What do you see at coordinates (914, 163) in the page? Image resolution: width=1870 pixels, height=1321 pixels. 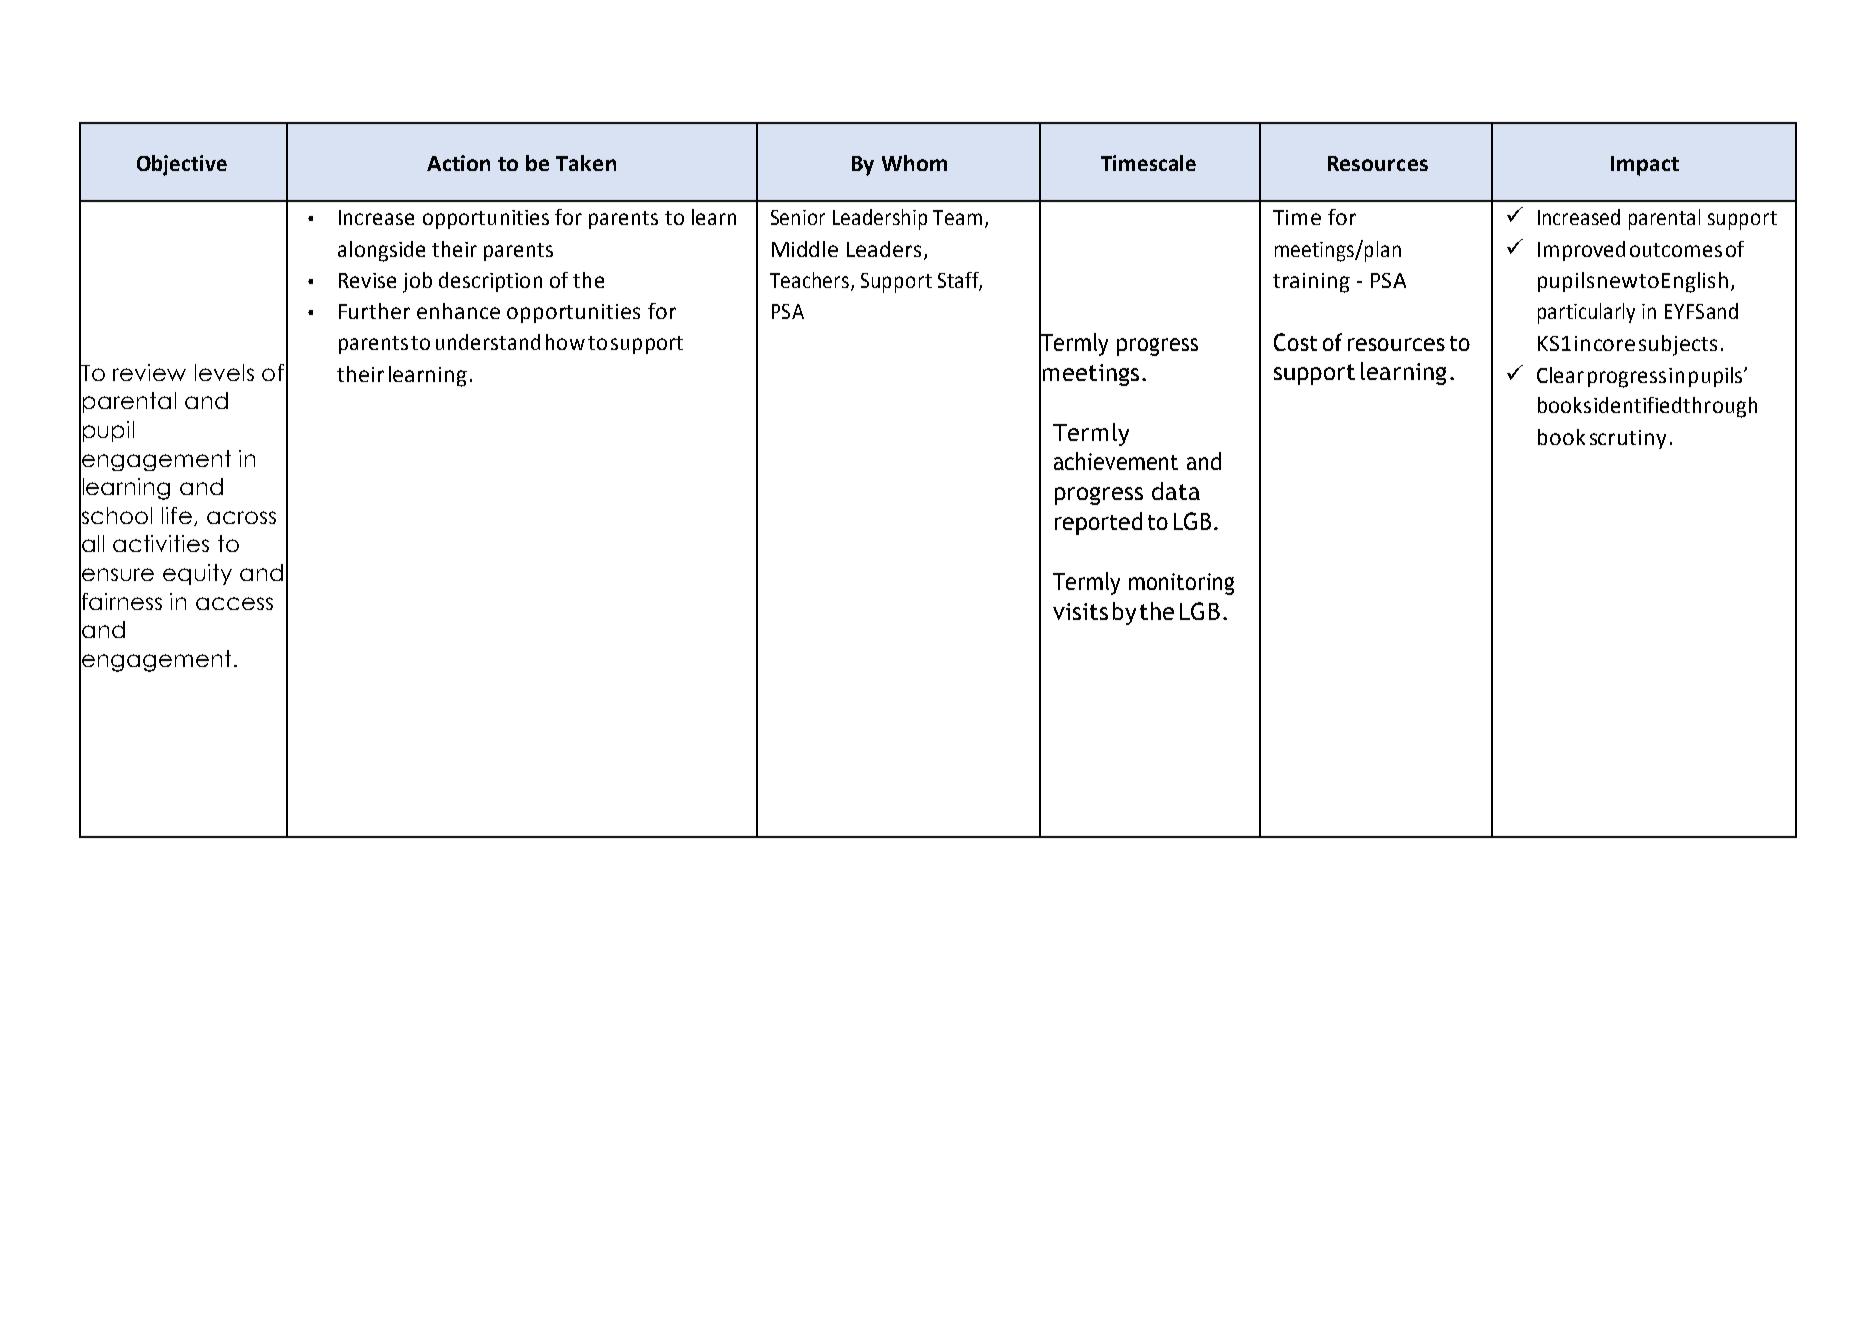 I see `Whom` at bounding box center [914, 163].
